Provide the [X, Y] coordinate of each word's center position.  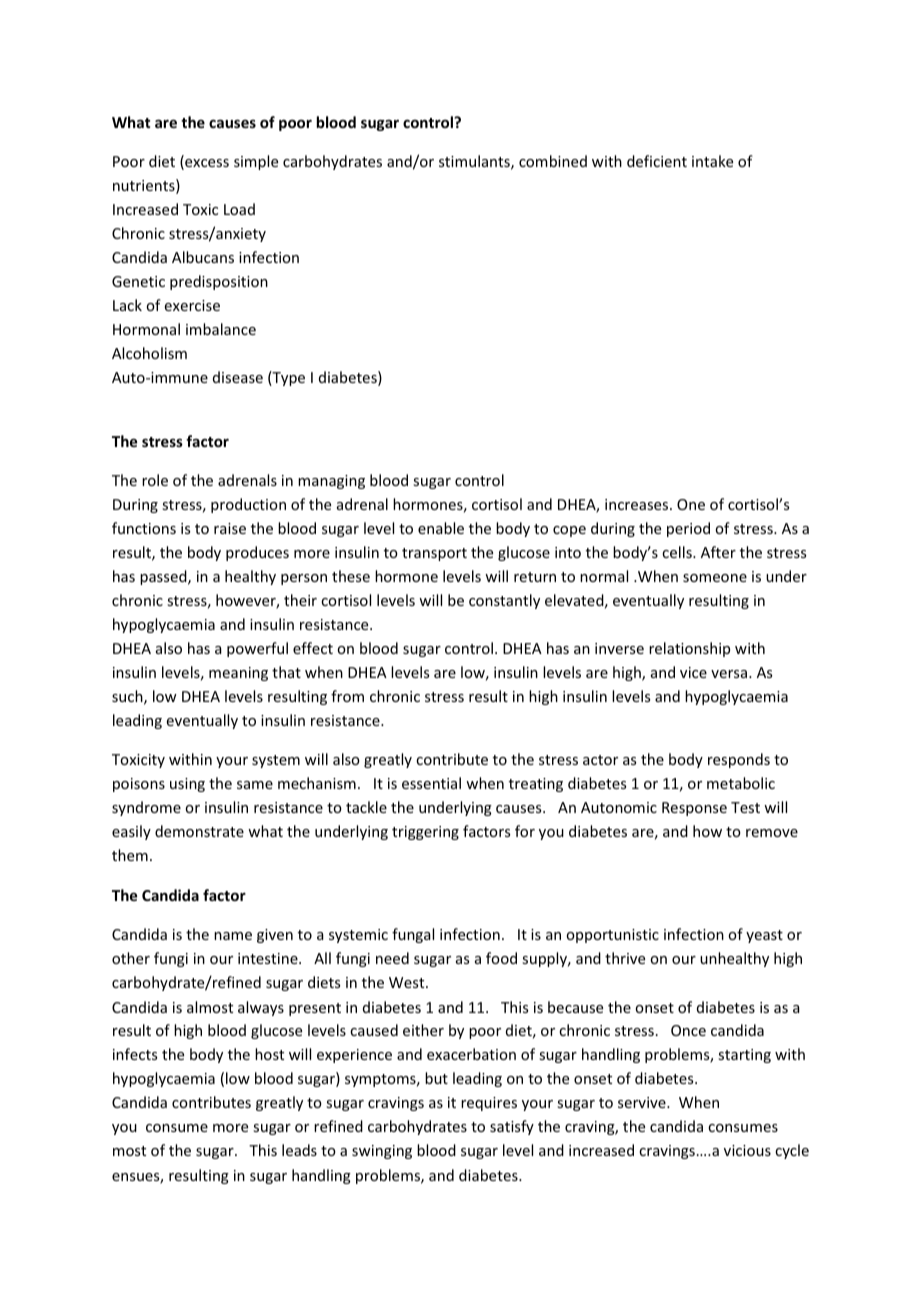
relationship [689, 649]
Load [239, 209]
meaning [238, 674]
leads [299, 1150]
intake [712, 161]
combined [553, 161]
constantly [504, 601]
